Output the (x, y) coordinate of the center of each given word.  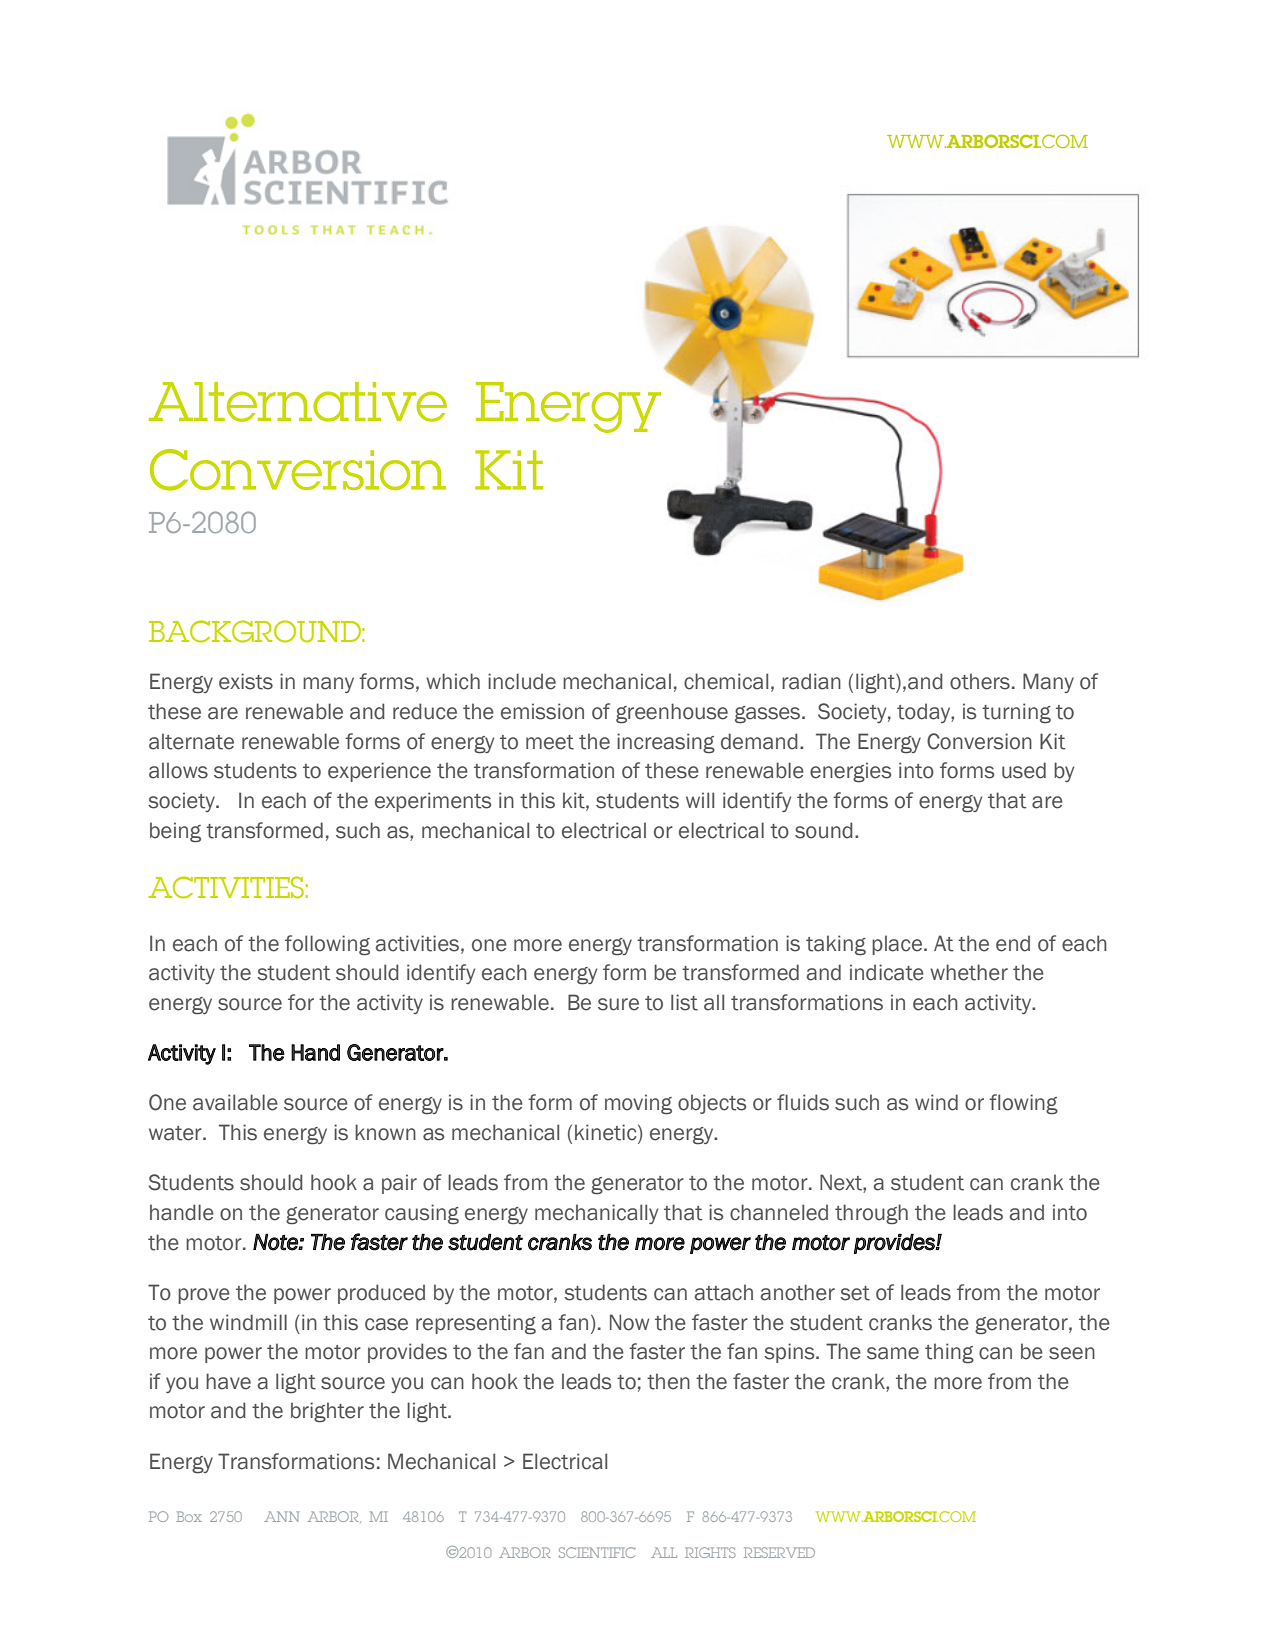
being (175, 832)
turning (1016, 713)
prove (204, 1296)
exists (246, 681)
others (980, 681)
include (522, 681)
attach (723, 1292)
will (700, 800)
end (1013, 943)
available (235, 1102)
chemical (726, 681)
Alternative (298, 402)
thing (949, 1353)
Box (189, 1516)
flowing (1023, 1104)
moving (638, 1104)
